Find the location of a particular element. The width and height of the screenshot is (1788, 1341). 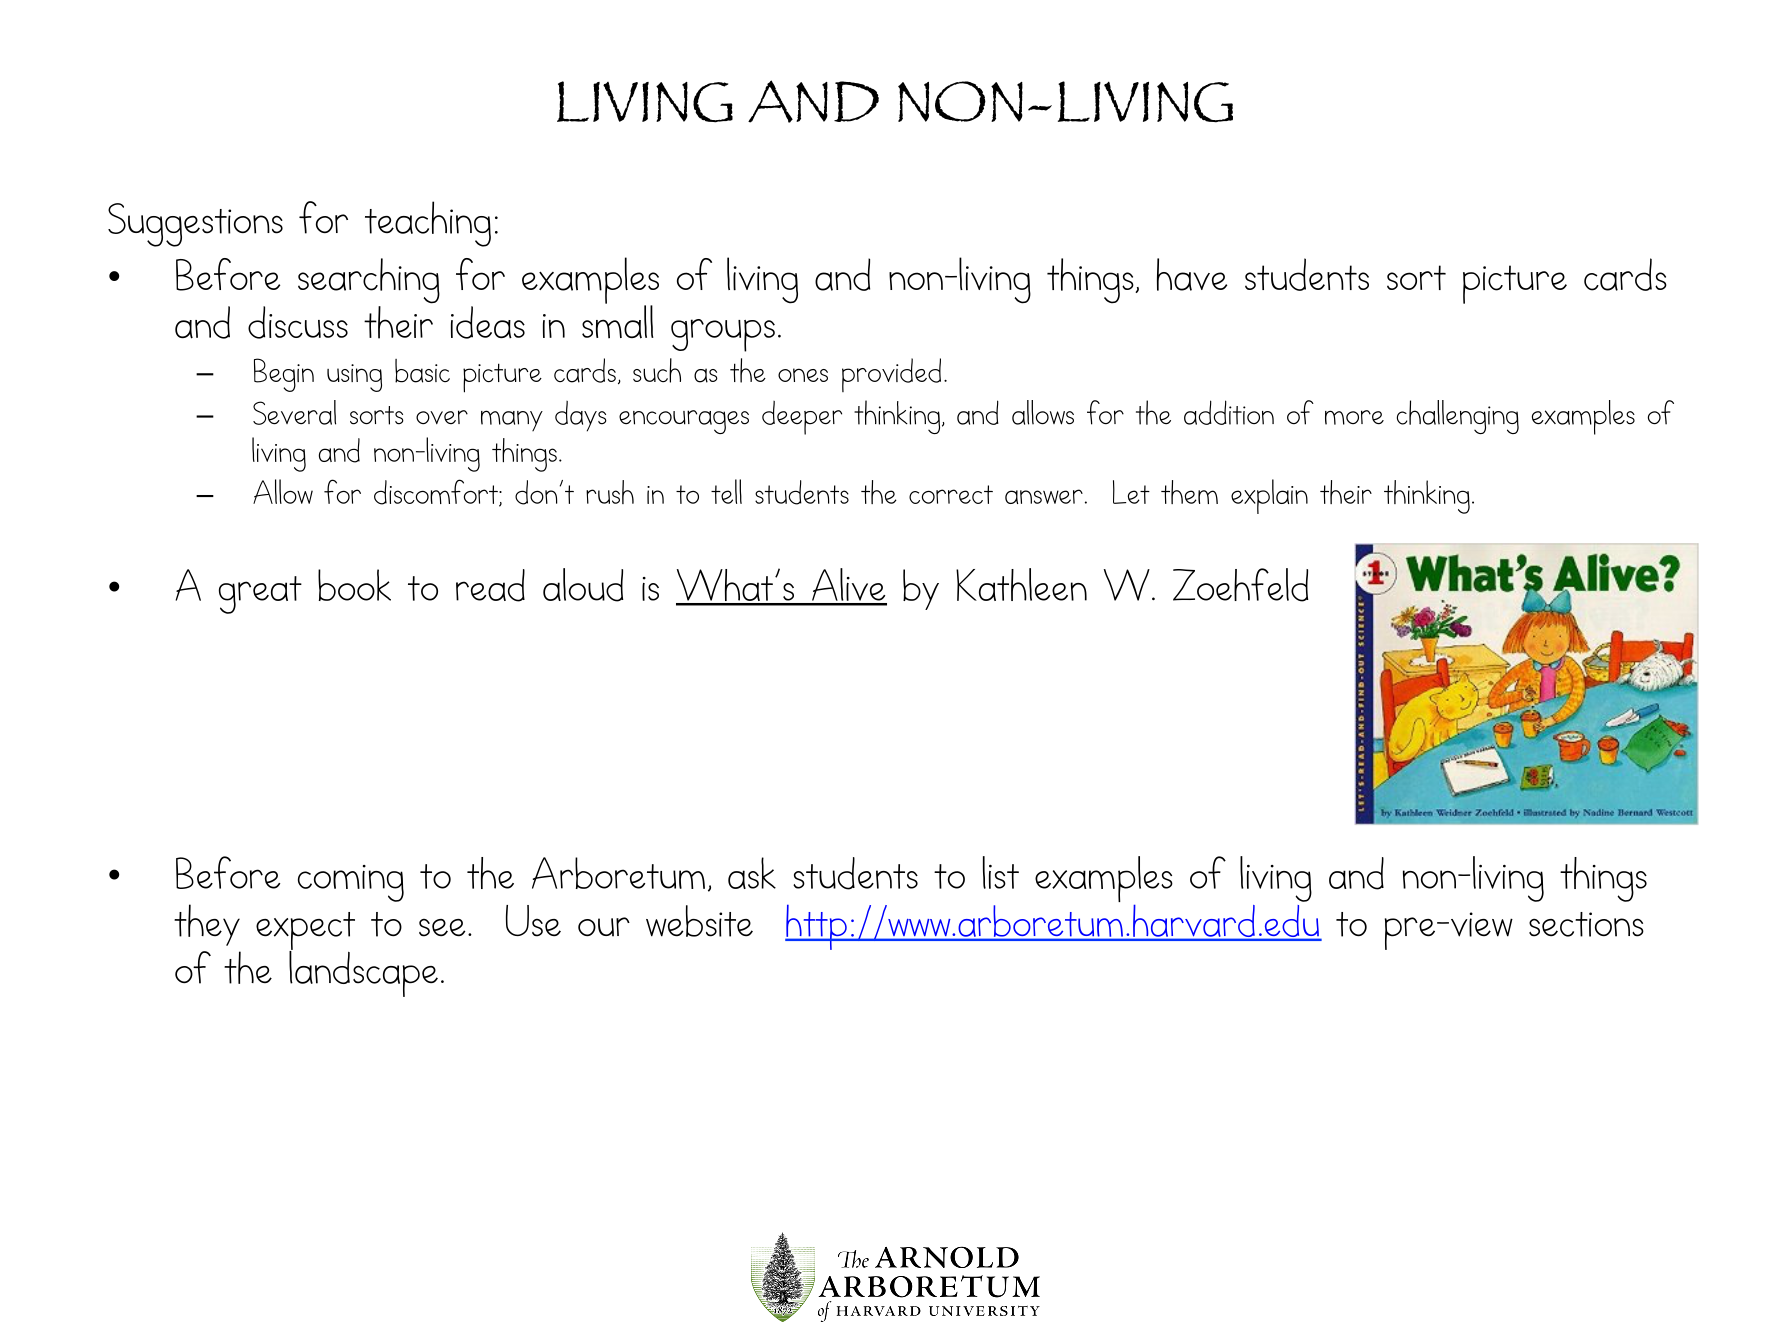

Kathleen is located at coordinates (1021, 584).
